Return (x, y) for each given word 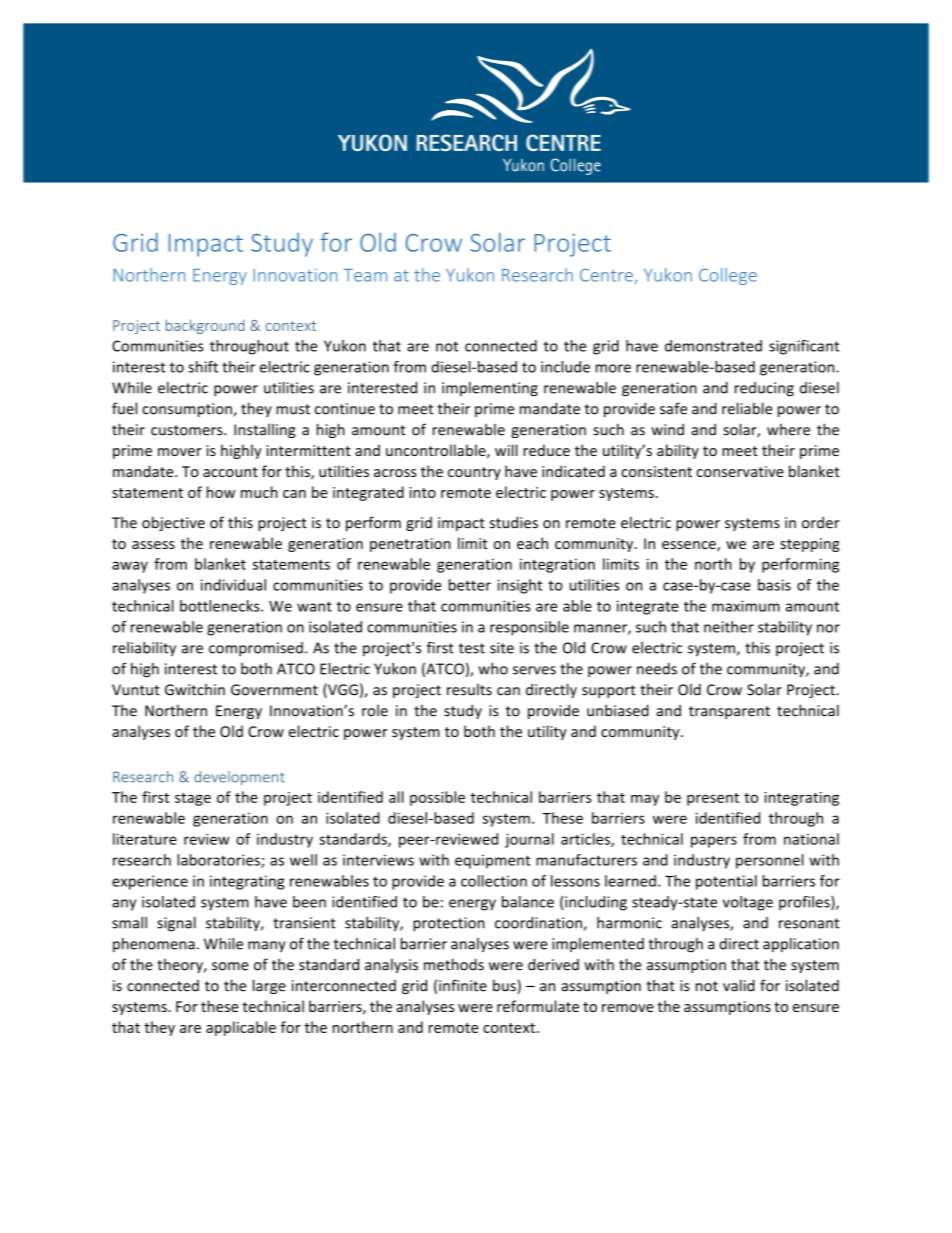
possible (437, 798)
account (230, 472)
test (472, 648)
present (713, 799)
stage (193, 799)
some (230, 966)
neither (729, 627)
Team (365, 275)
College (728, 276)
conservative (740, 471)
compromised (256, 649)
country (474, 473)
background (205, 326)
